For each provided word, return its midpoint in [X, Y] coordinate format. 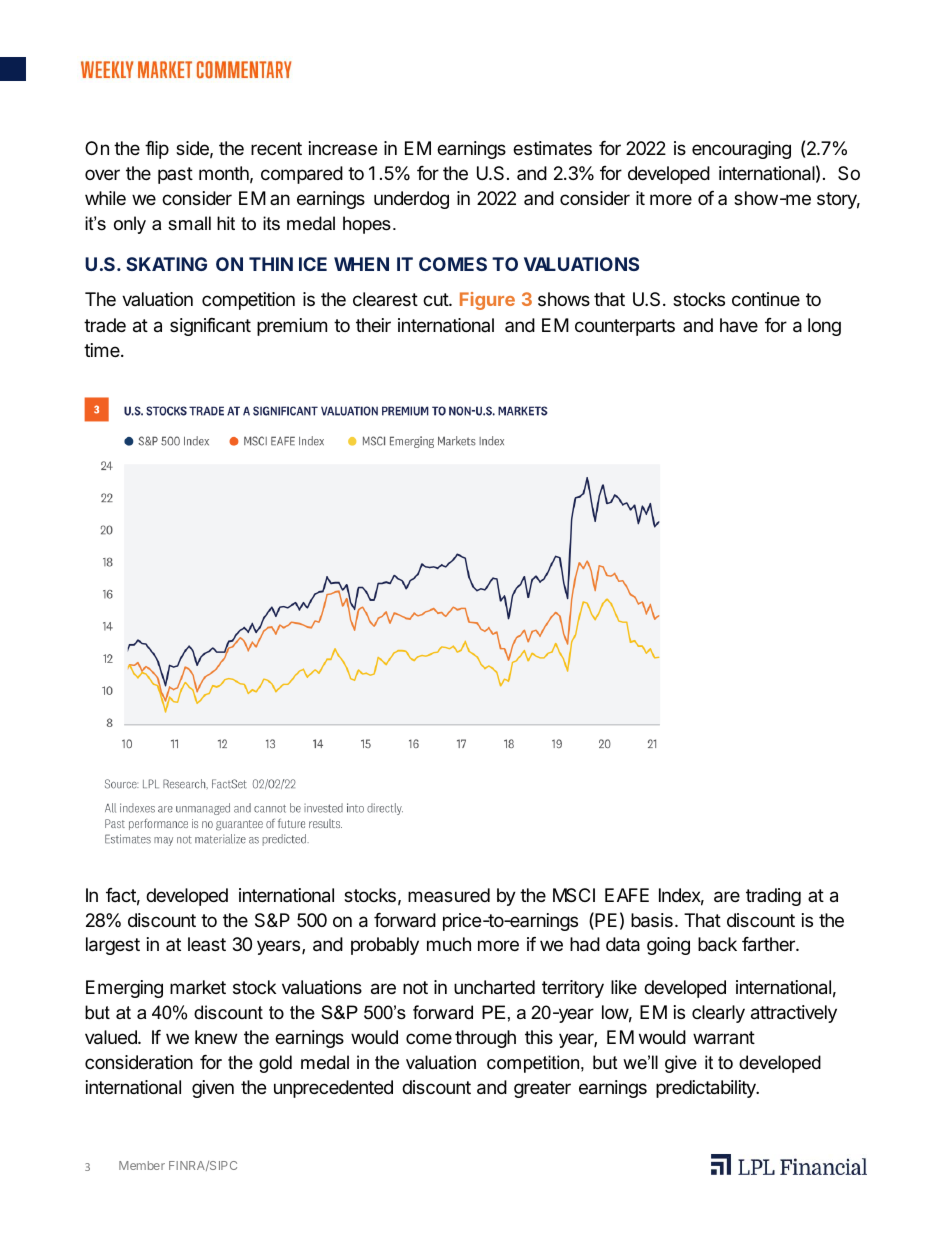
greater [542, 1089]
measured [449, 895]
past [175, 175]
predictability [707, 1089]
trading [773, 897]
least [207, 944]
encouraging [741, 150]
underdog [411, 200]
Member [142, 1165]
